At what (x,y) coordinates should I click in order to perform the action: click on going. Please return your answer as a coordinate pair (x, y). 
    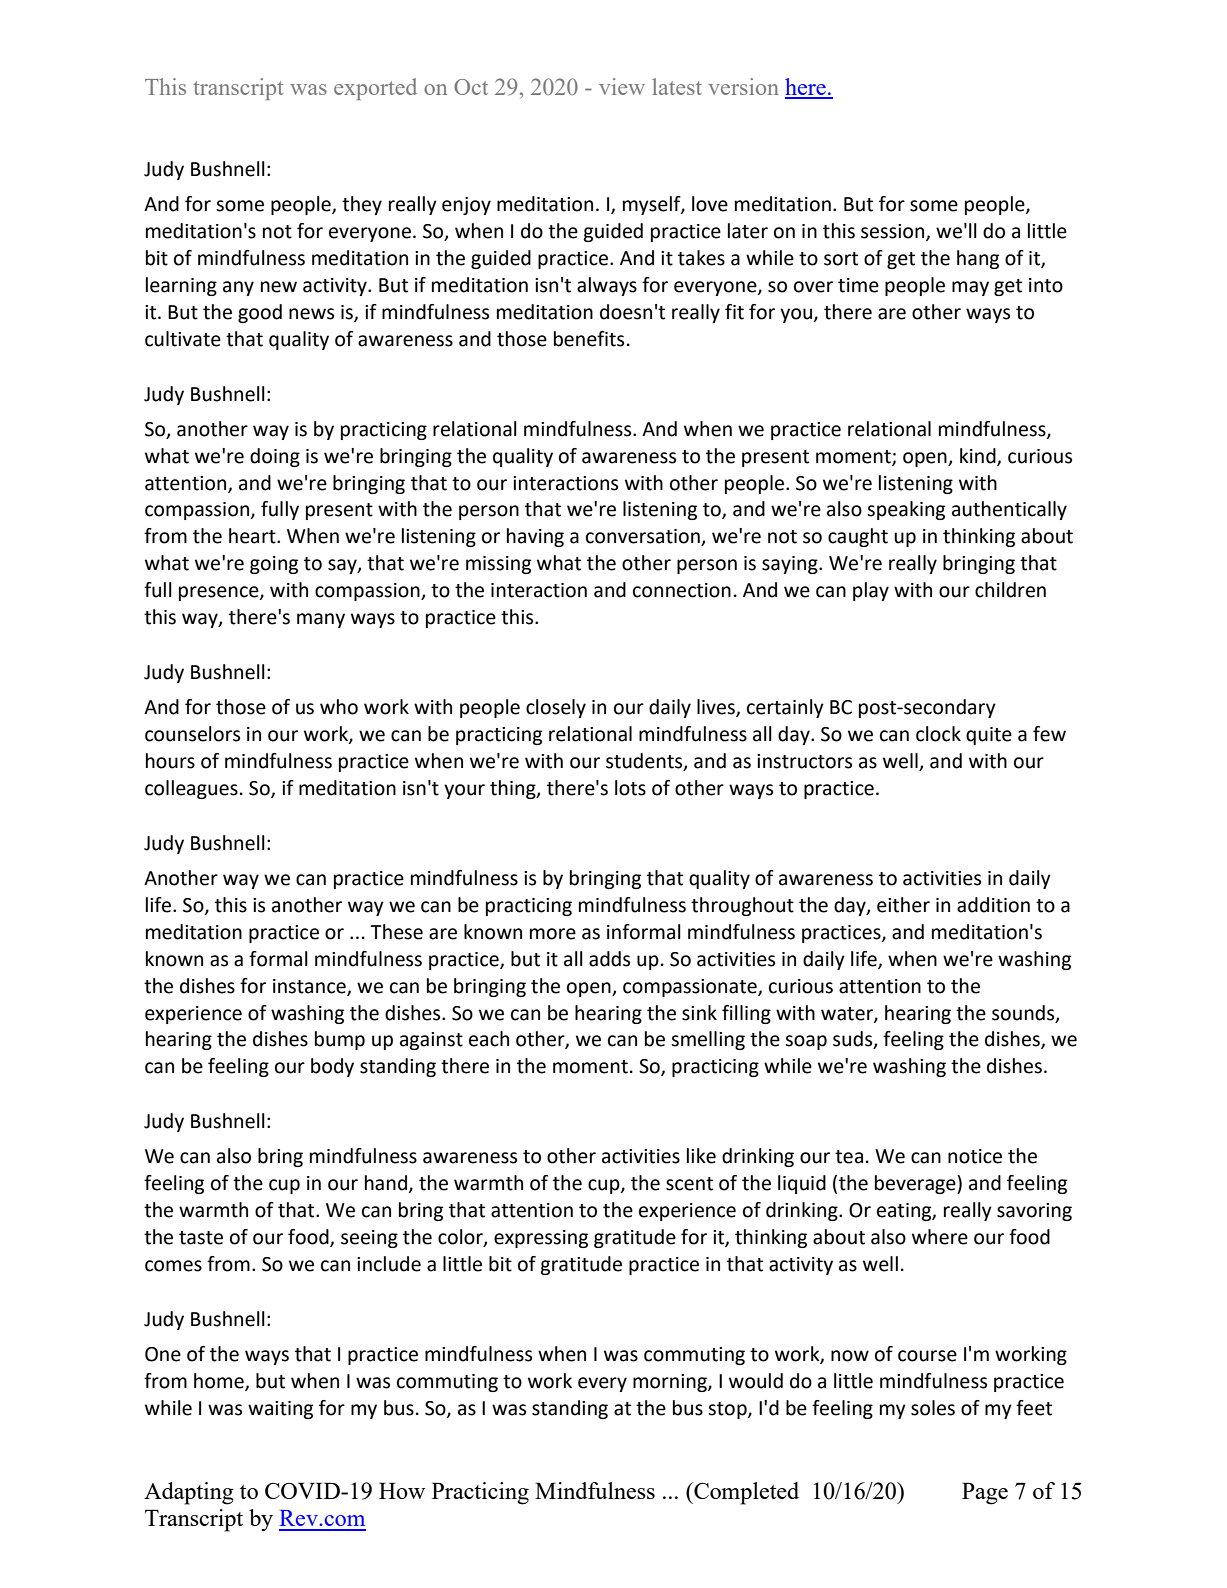
    Looking at the image, I should click on (274, 565).
